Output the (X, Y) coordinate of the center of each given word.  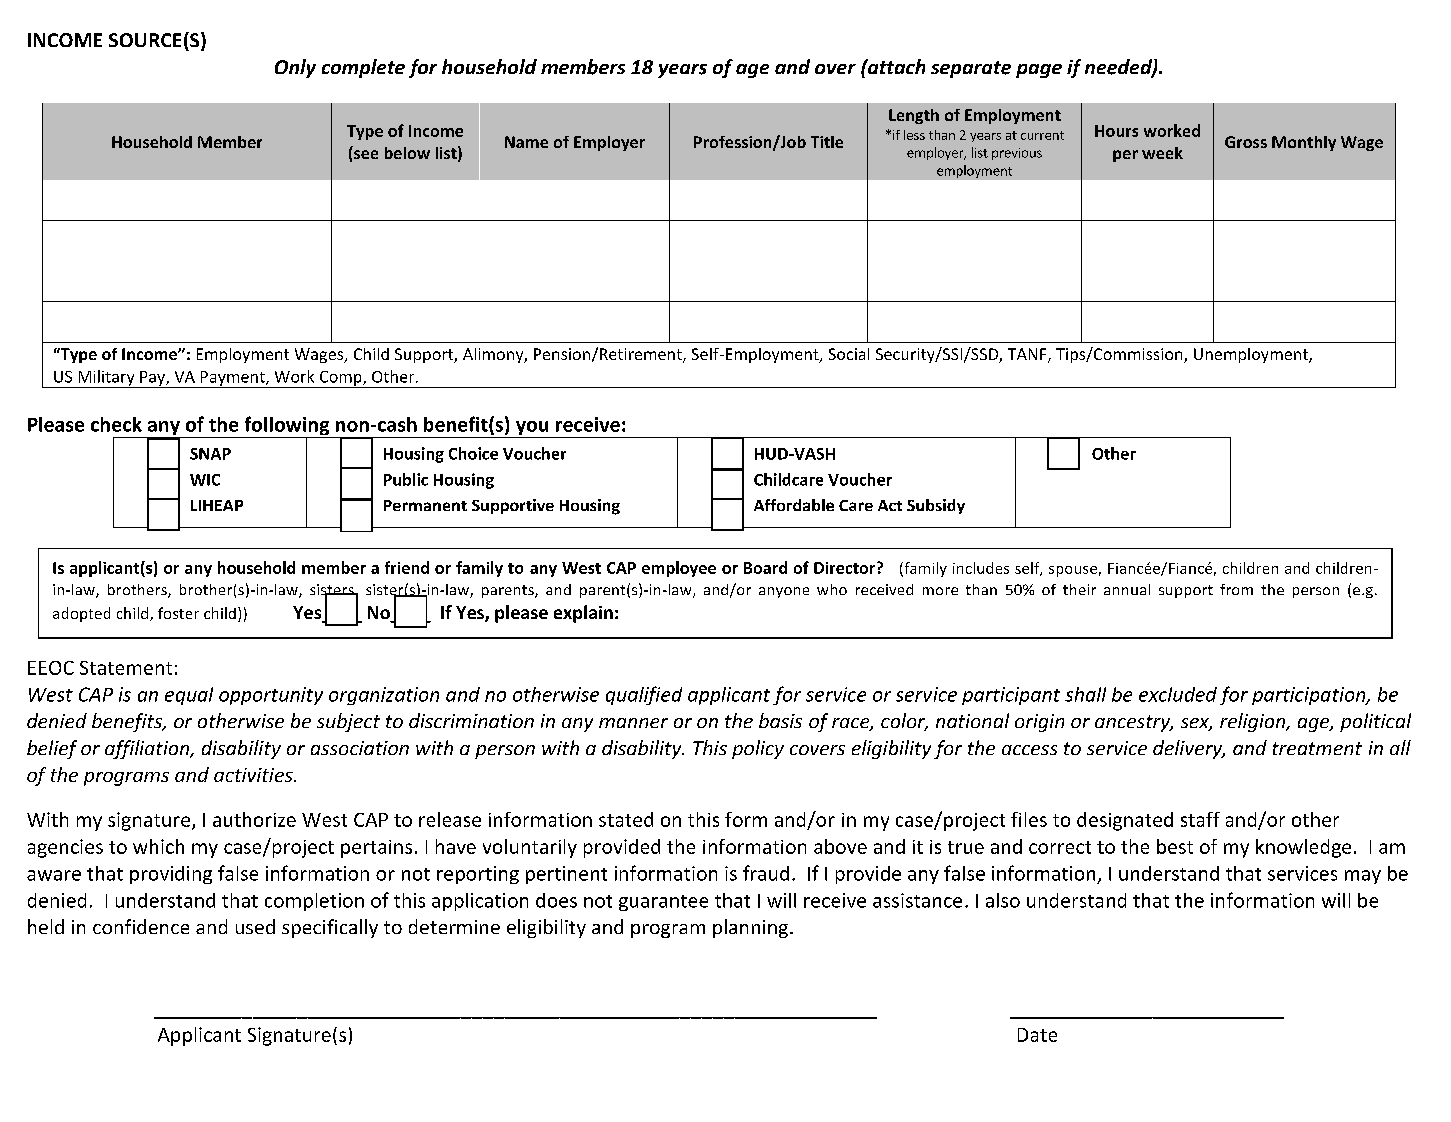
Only (295, 68)
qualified (644, 695)
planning (752, 928)
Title (827, 142)
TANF (1028, 355)
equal (189, 696)
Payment (232, 379)
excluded (1178, 694)
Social (849, 354)
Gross (1246, 142)
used (255, 926)
